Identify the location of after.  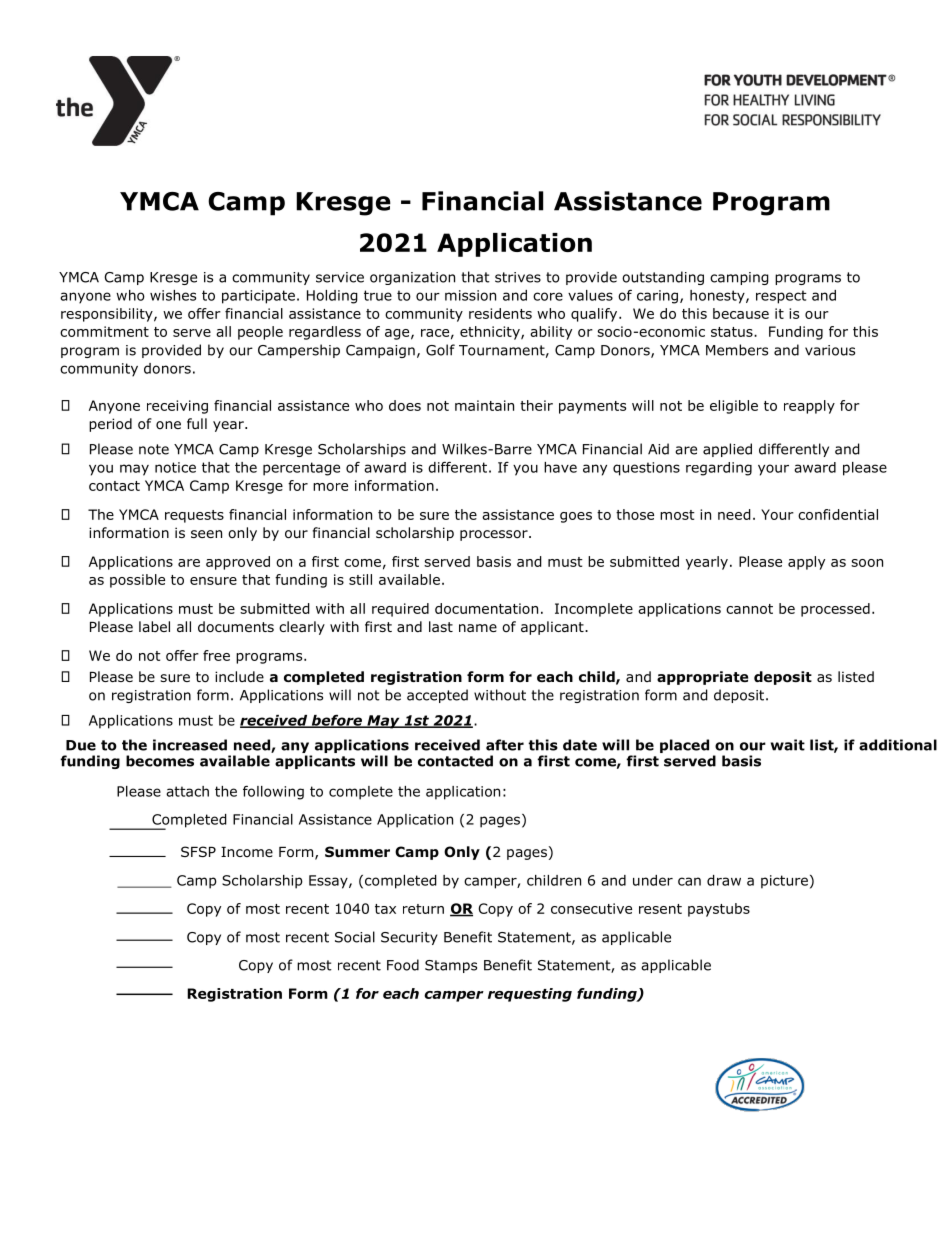
(505, 745).
